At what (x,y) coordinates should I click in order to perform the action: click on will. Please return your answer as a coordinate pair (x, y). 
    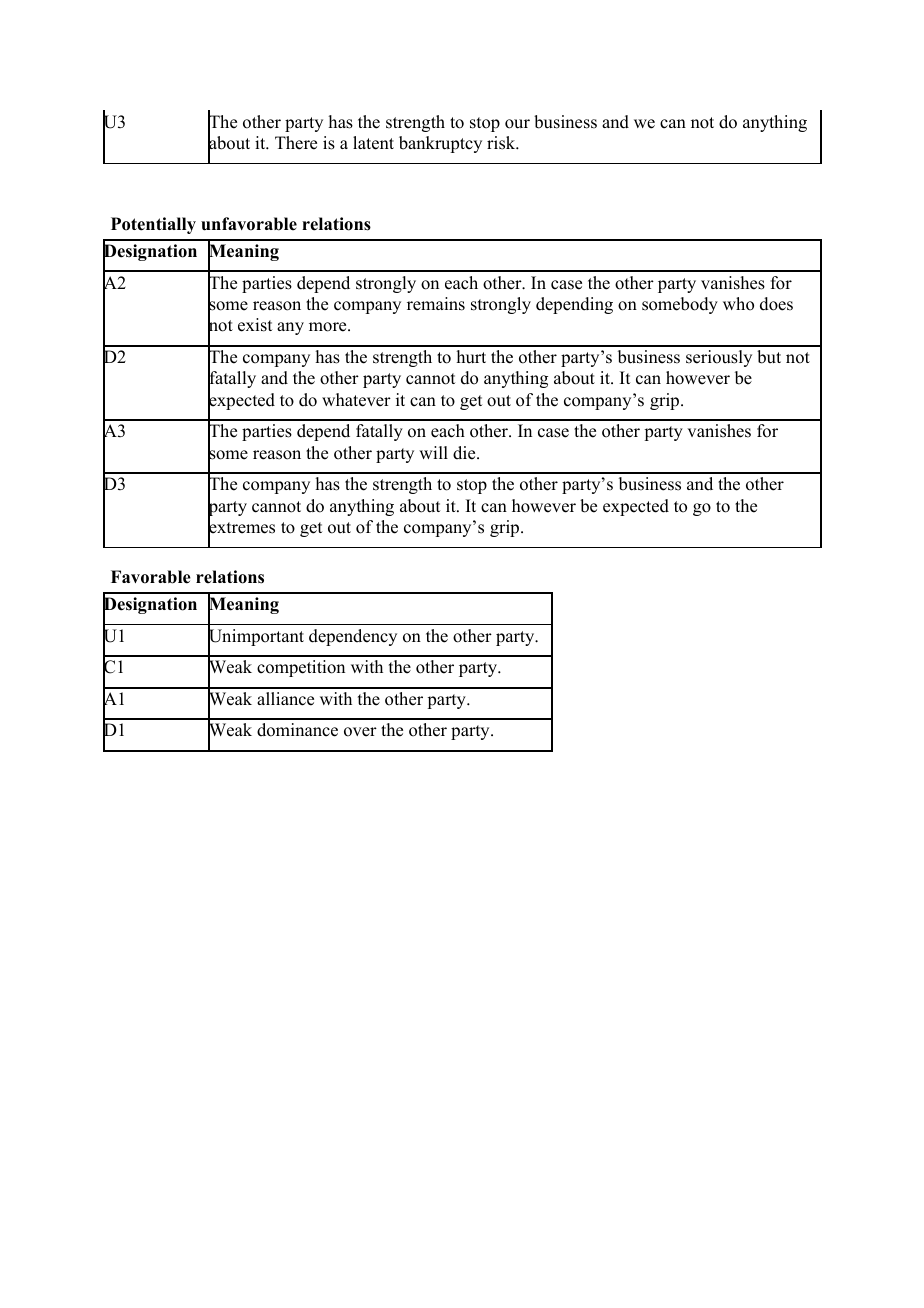
    Looking at the image, I should click on (433, 452).
